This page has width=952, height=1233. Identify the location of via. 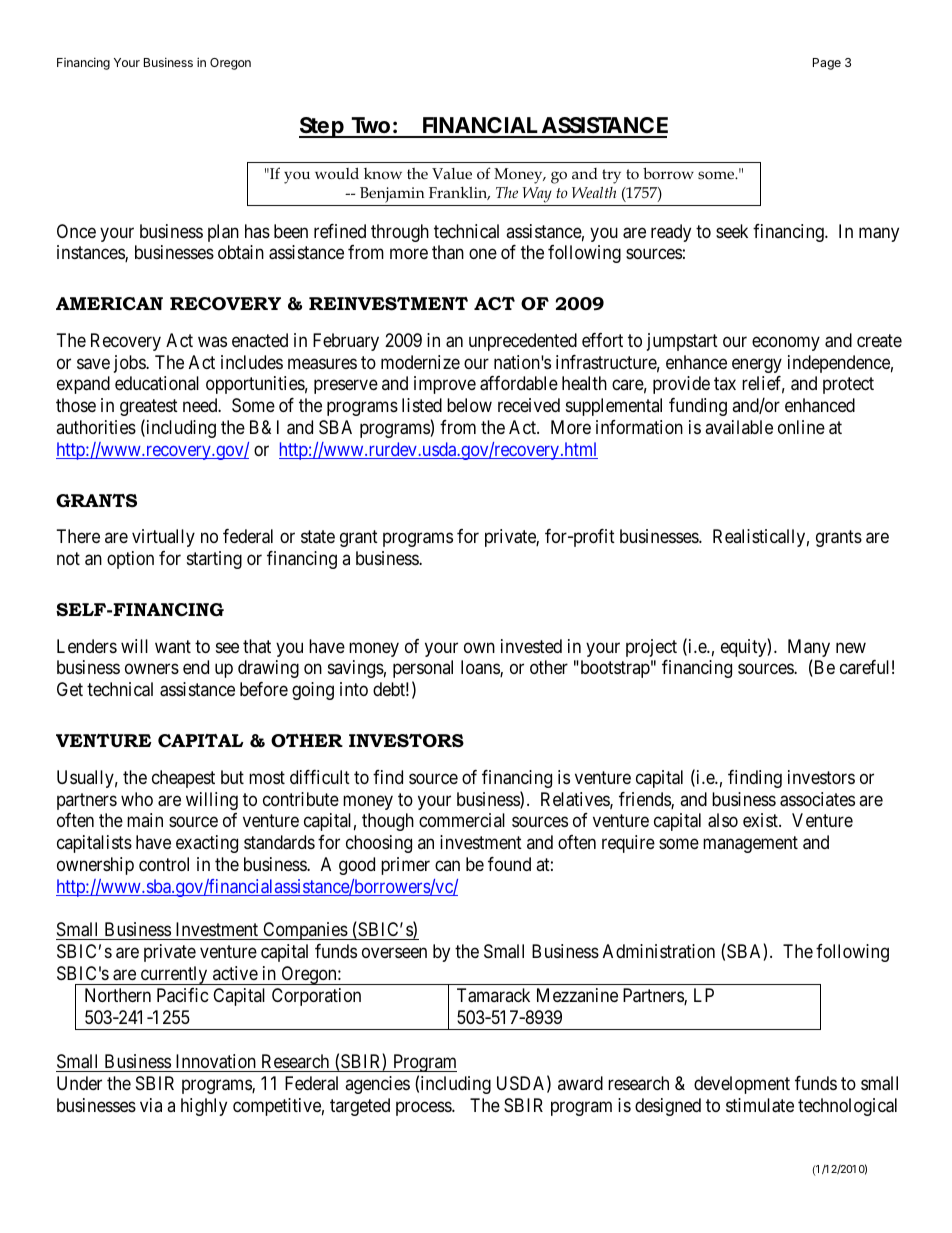
(151, 1105).
